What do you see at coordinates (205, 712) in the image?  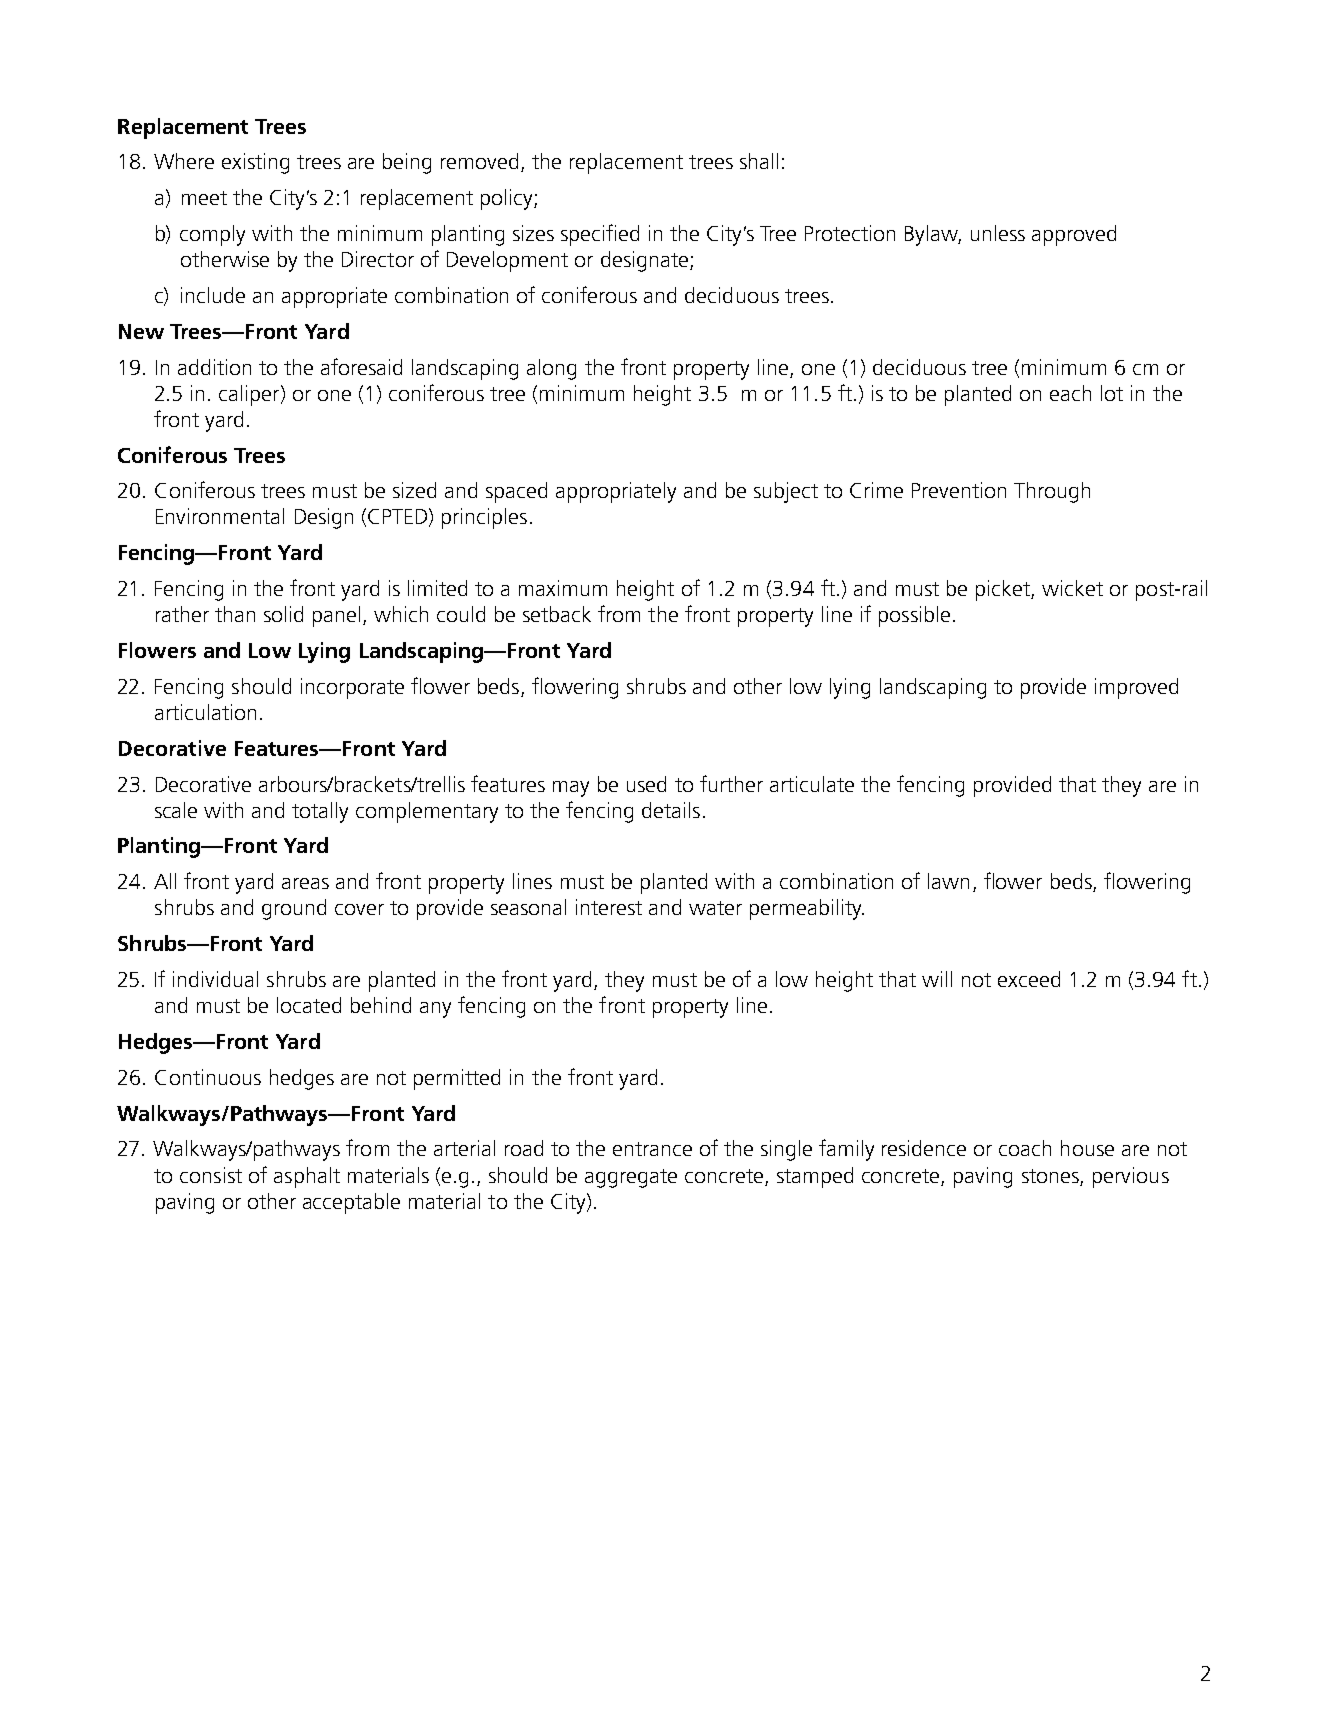 I see `articulation` at bounding box center [205, 712].
